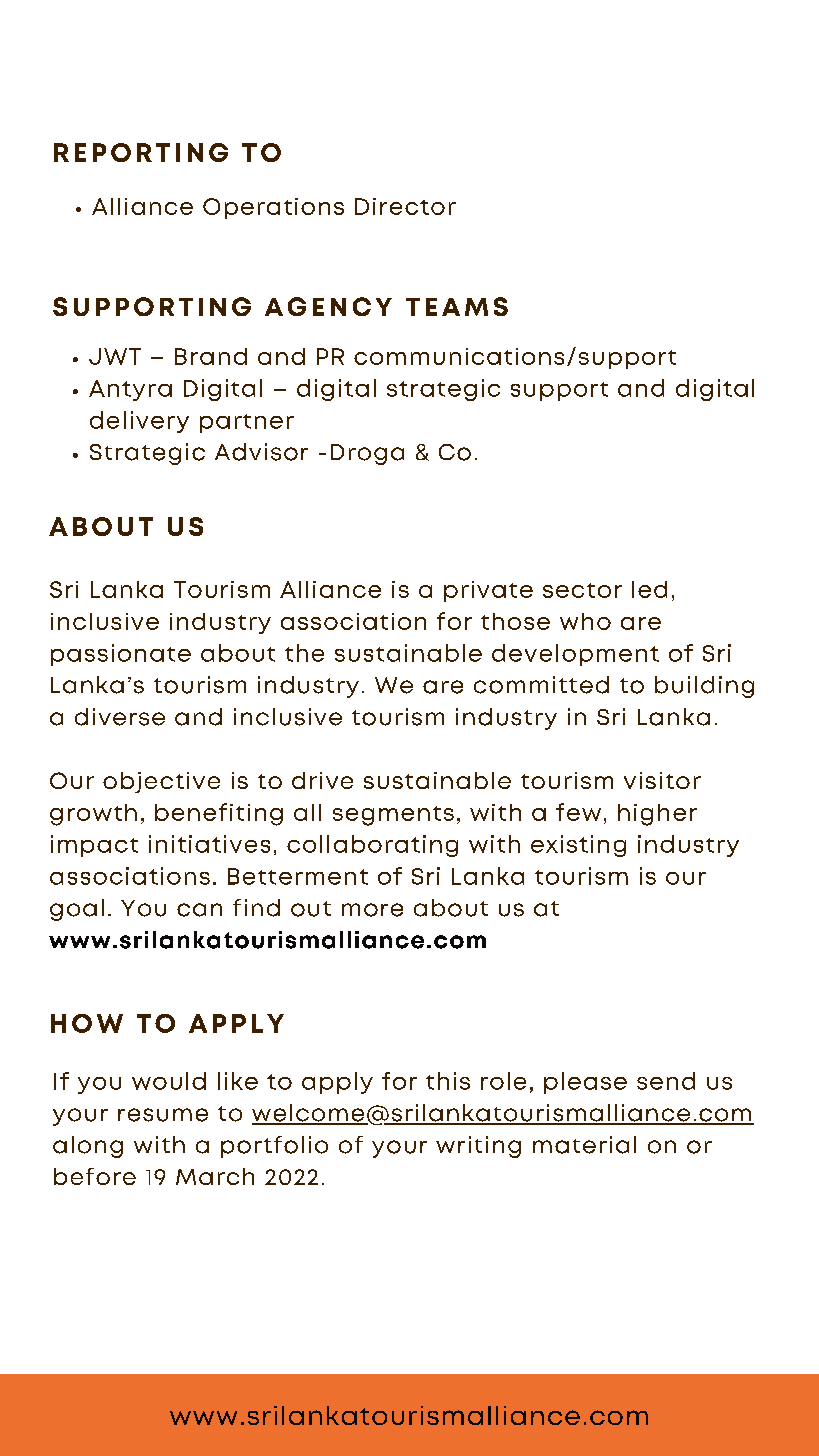 This page has width=819, height=1456. What do you see at coordinates (163, 1115) in the page?
I see `resume` at bounding box center [163, 1115].
